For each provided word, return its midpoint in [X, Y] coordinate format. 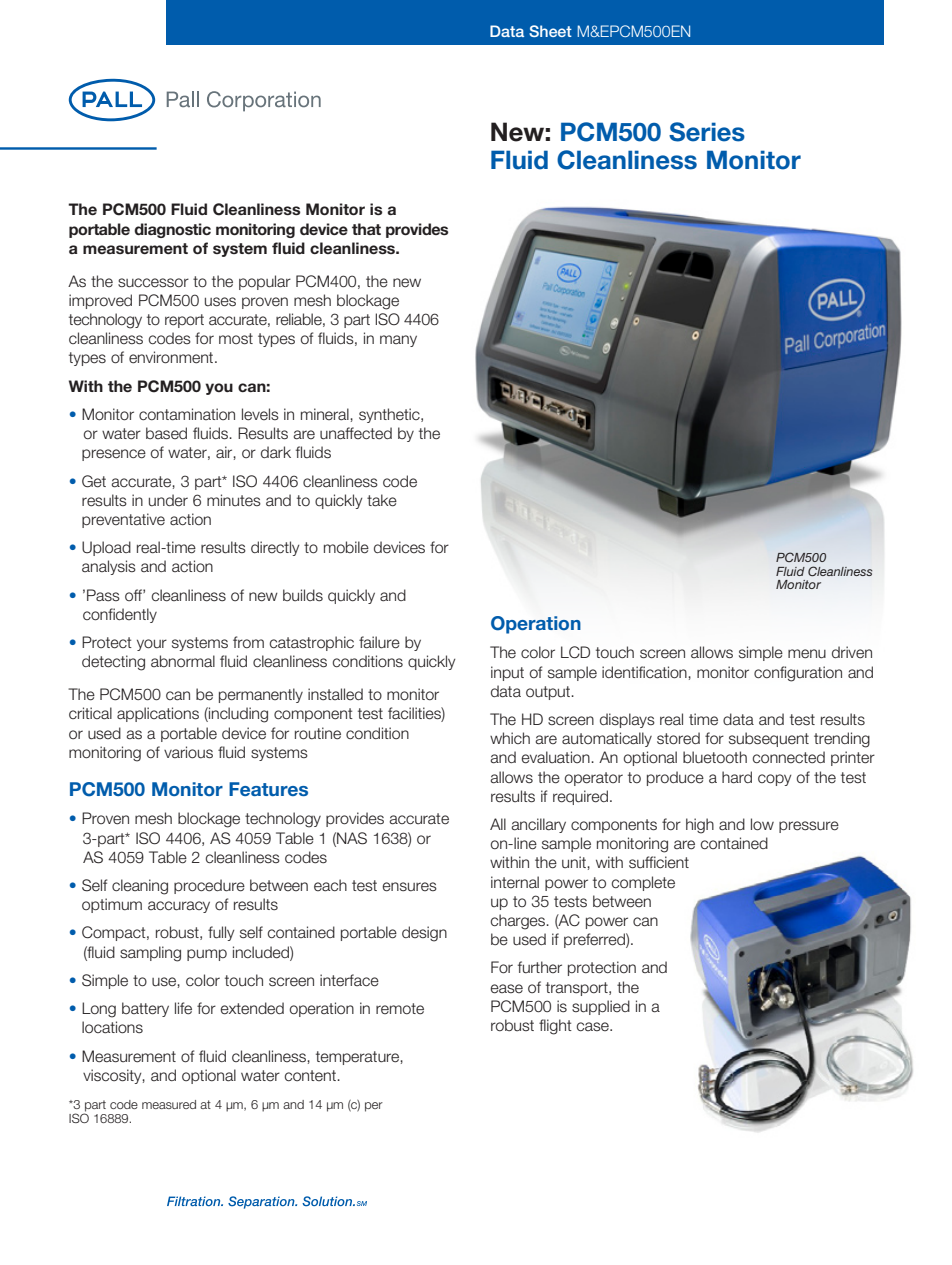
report [184, 321]
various [188, 752]
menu [807, 654]
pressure [809, 827]
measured [169, 1104]
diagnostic [172, 230]
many [398, 341]
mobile [346, 547]
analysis [109, 567]
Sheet [550, 31]
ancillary [538, 825]
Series [707, 132]
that [366, 229]
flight [555, 1027]
